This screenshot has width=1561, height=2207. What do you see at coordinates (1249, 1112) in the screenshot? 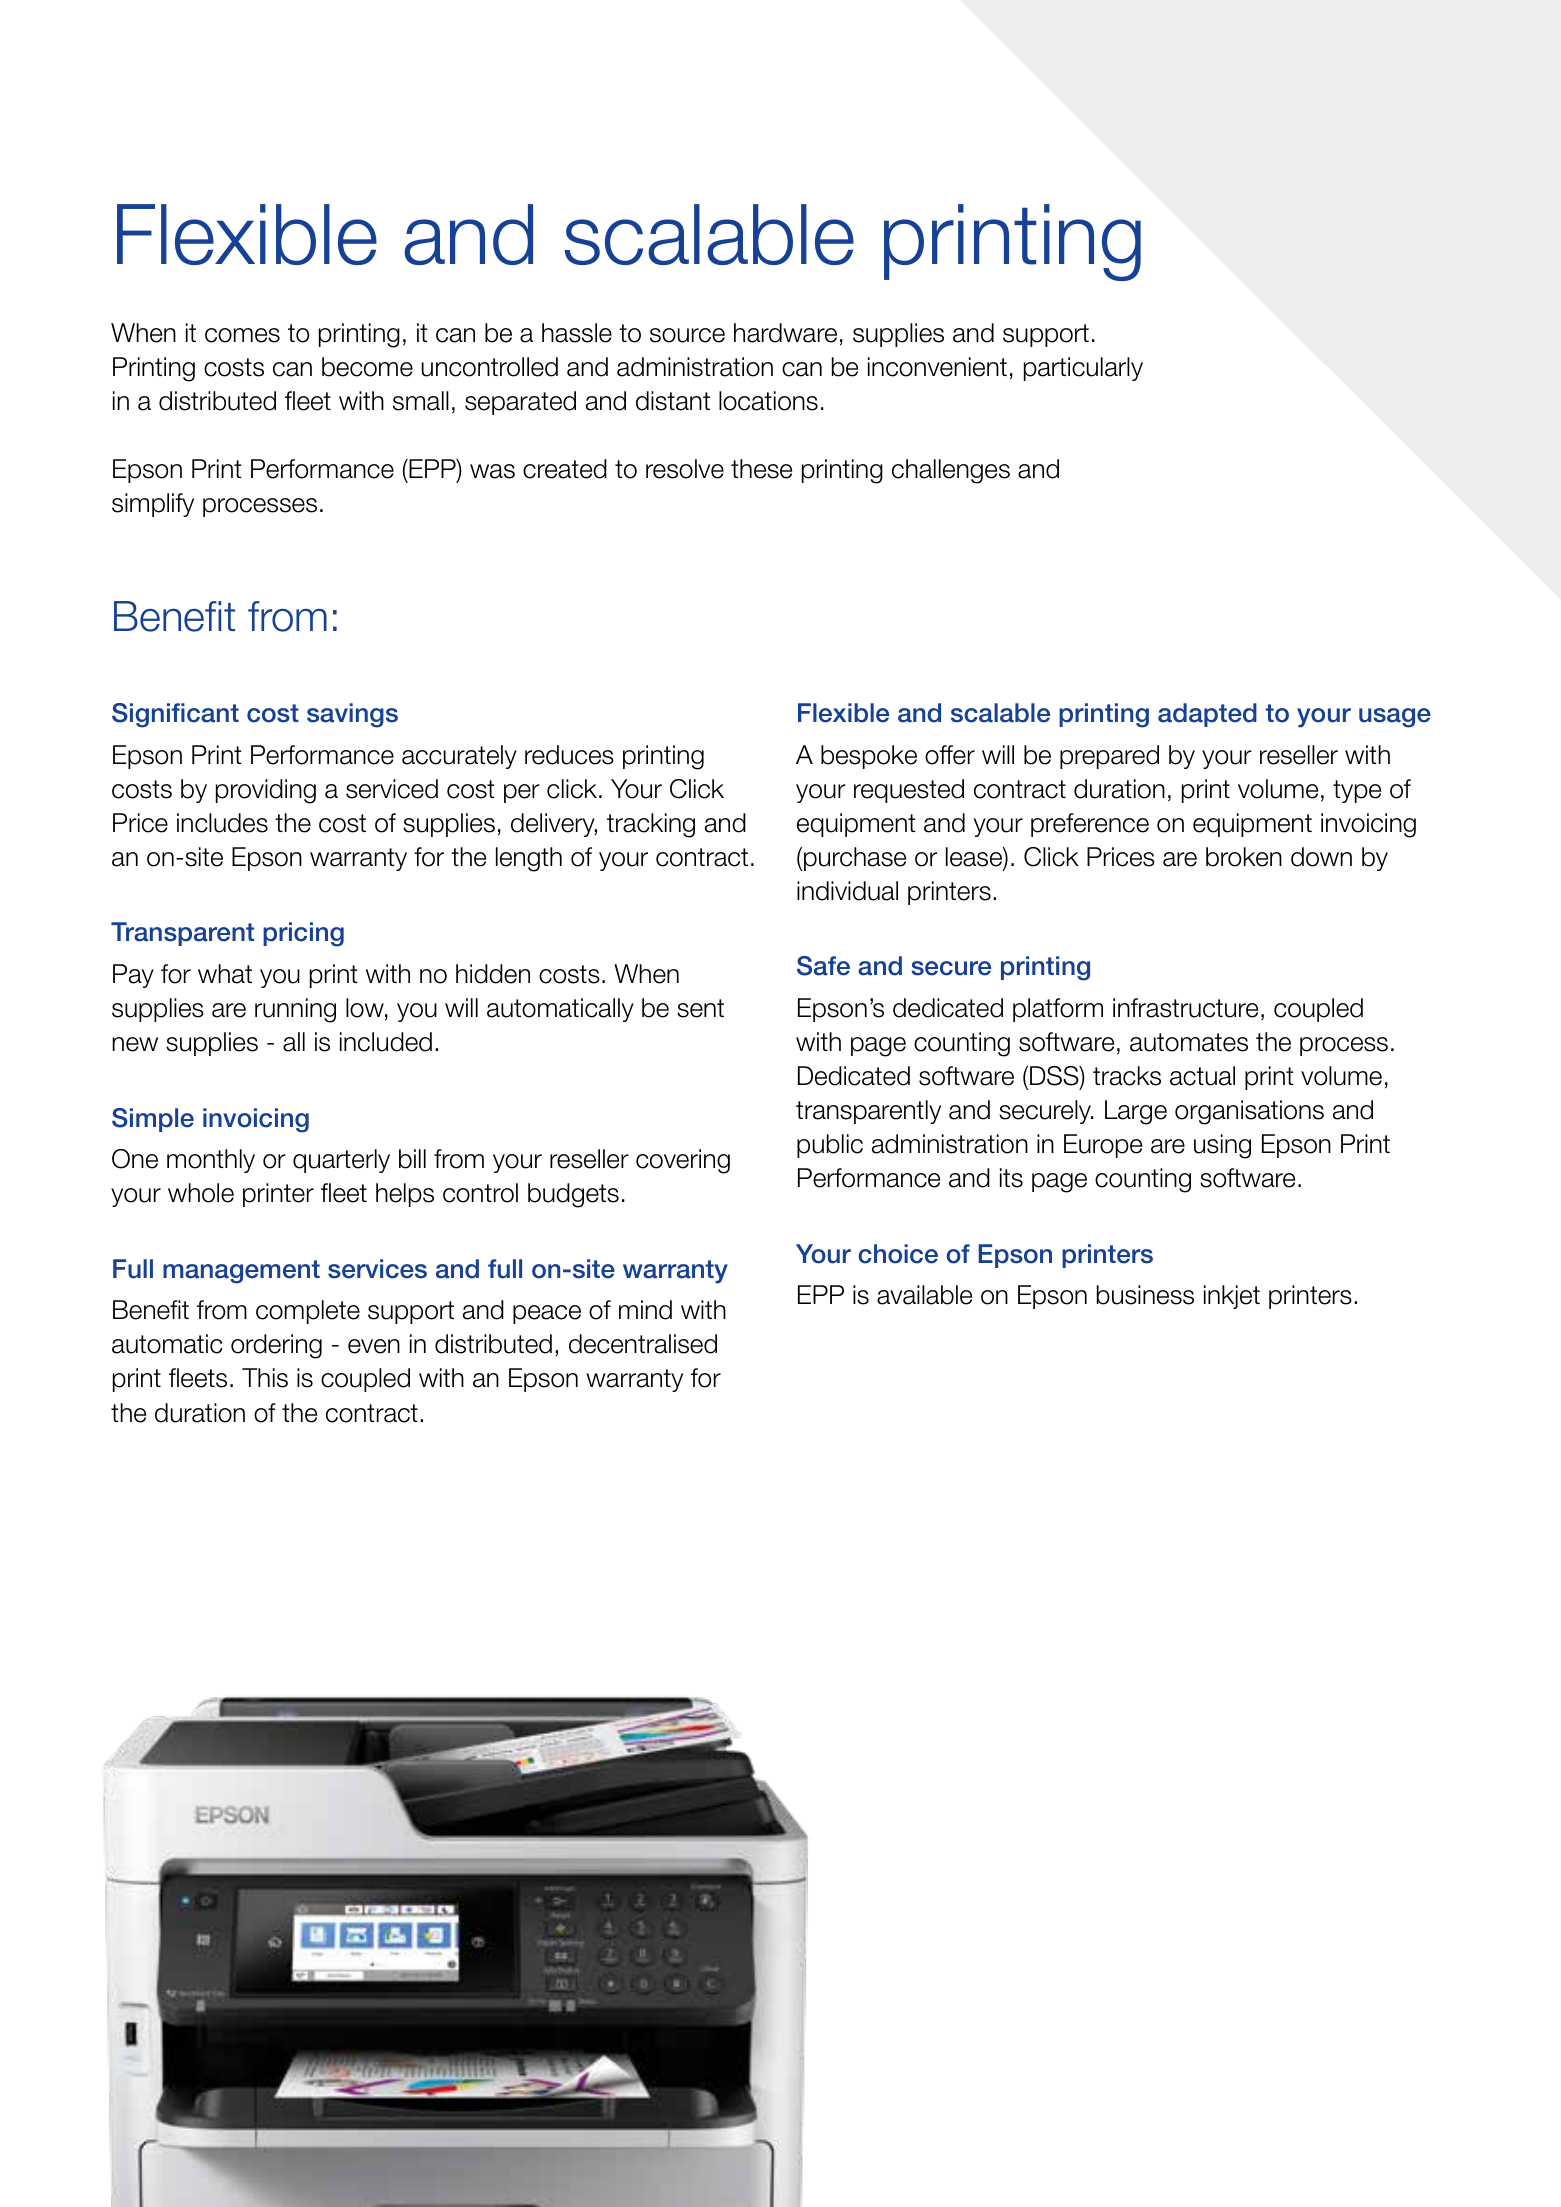
I see `organisations` at bounding box center [1249, 1112].
